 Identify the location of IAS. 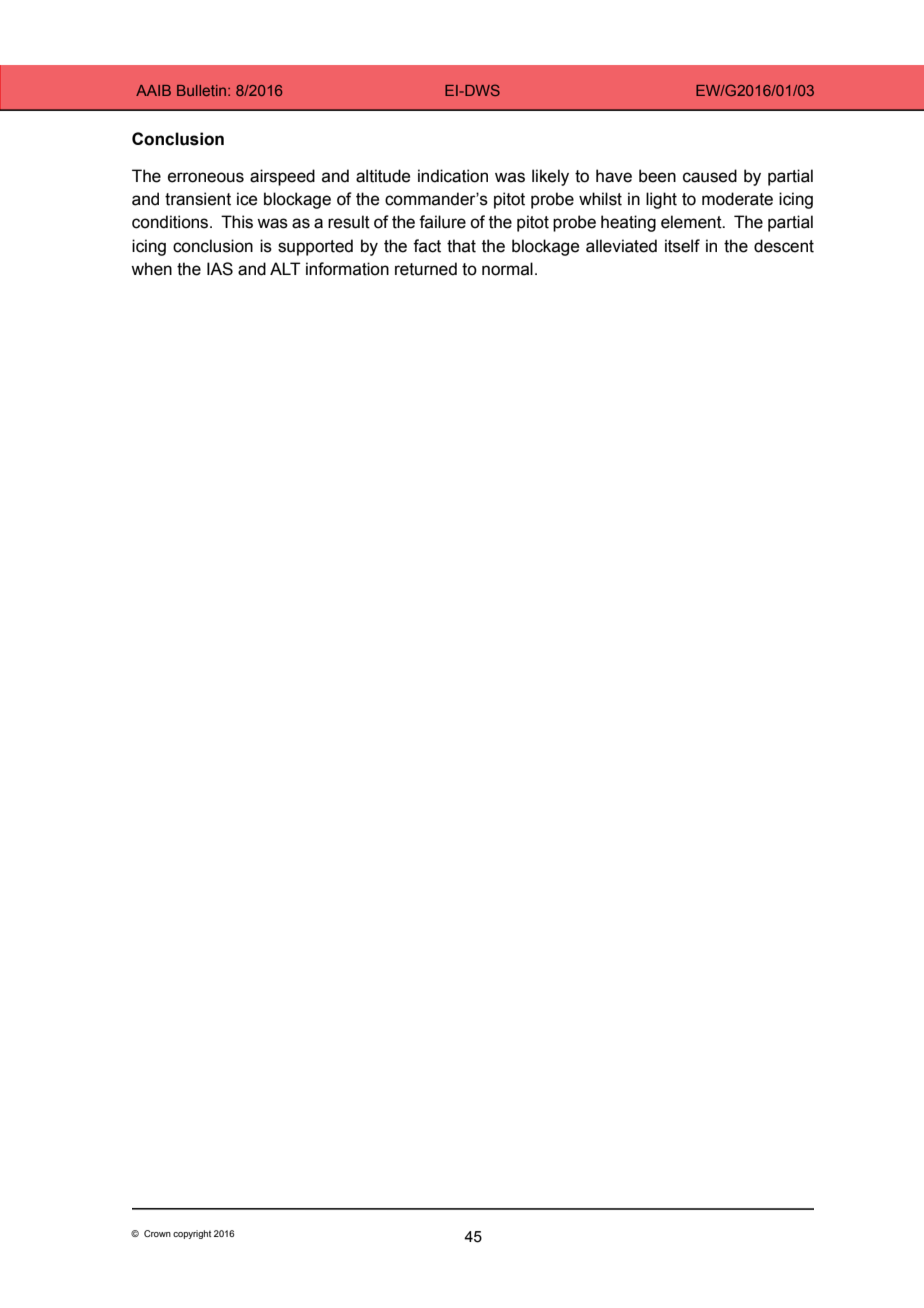
(220, 269).
